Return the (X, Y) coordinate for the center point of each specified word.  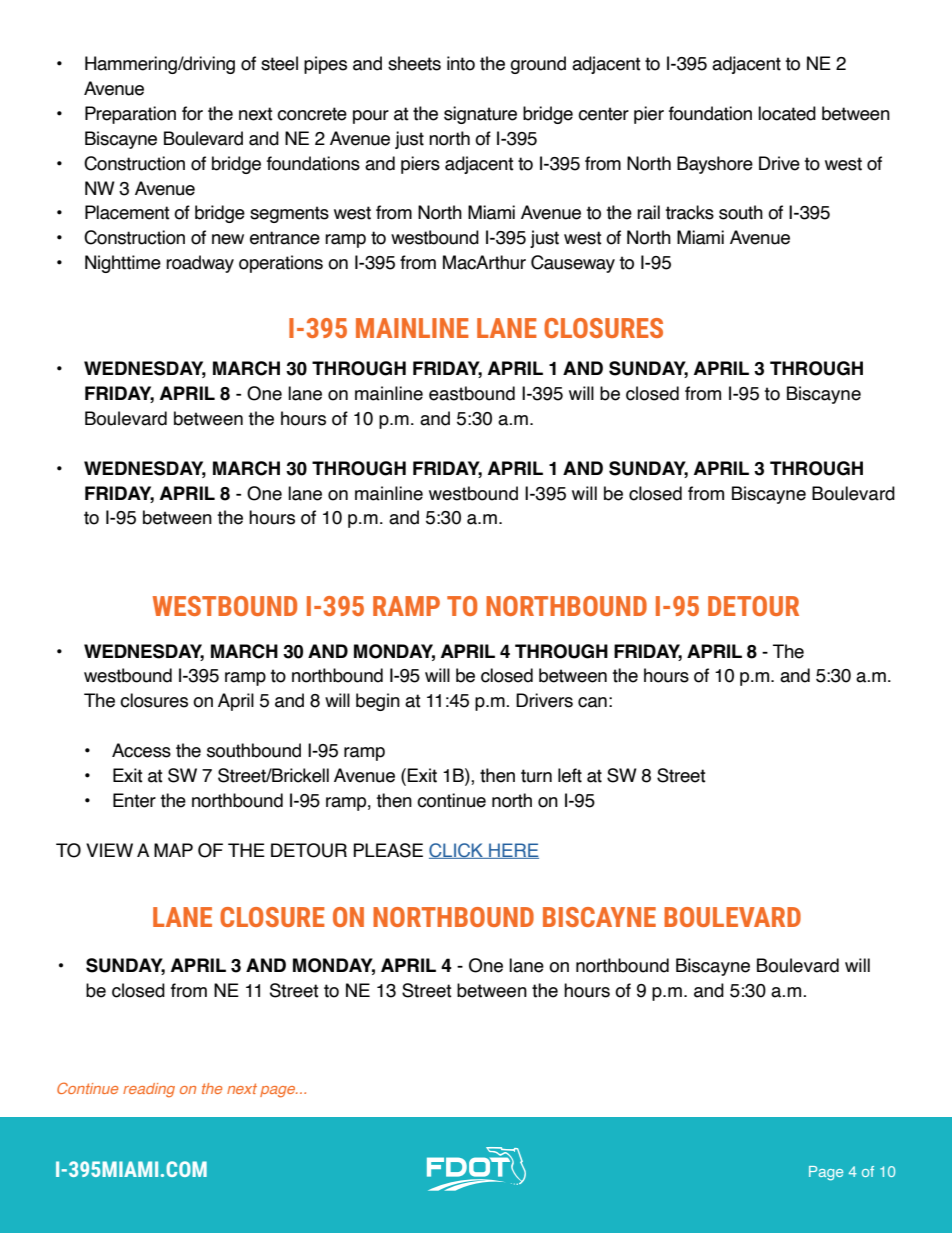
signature (480, 115)
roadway (200, 264)
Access (141, 750)
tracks (689, 212)
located (787, 113)
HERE (513, 851)
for (192, 113)
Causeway (573, 264)
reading (149, 1090)
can (592, 702)
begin (378, 702)
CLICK (457, 851)
